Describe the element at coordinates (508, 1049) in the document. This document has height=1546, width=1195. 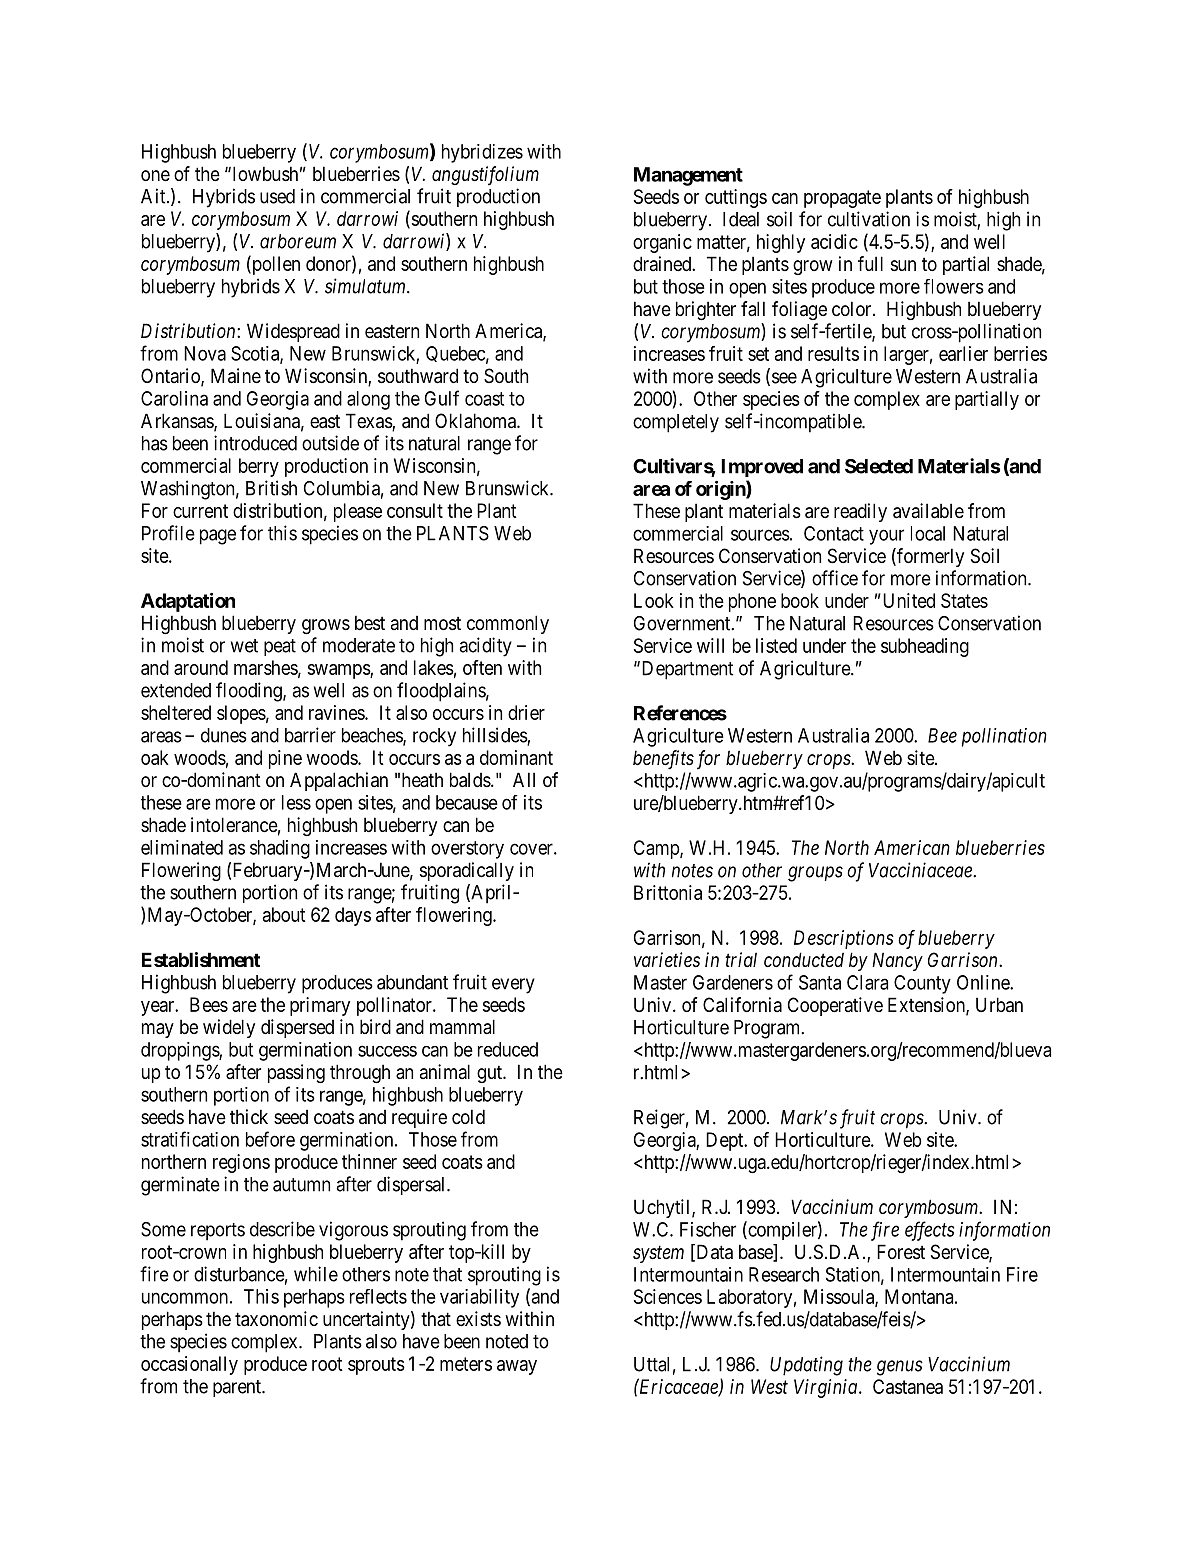
I see `reduced` at that location.
